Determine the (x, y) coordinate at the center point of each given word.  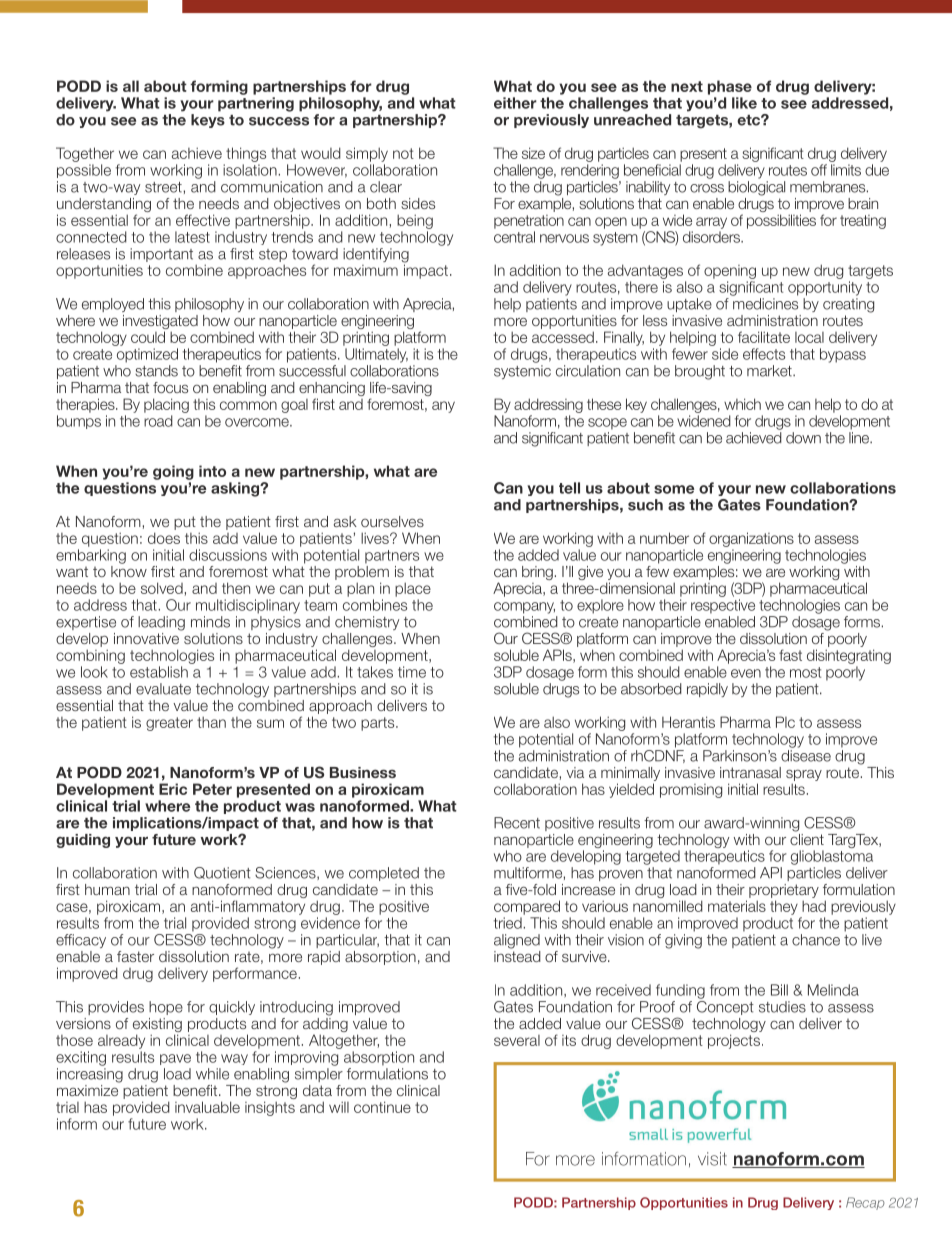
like (744, 103)
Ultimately (376, 355)
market (770, 371)
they (784, 907)
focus (170, 387)
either (515, 103)
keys (208, 121)
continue (382, 1107)
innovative (147, 637)
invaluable (207, 1107)
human (107, 889)
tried (509, 923)
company (524, 608)
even (746, 673)
